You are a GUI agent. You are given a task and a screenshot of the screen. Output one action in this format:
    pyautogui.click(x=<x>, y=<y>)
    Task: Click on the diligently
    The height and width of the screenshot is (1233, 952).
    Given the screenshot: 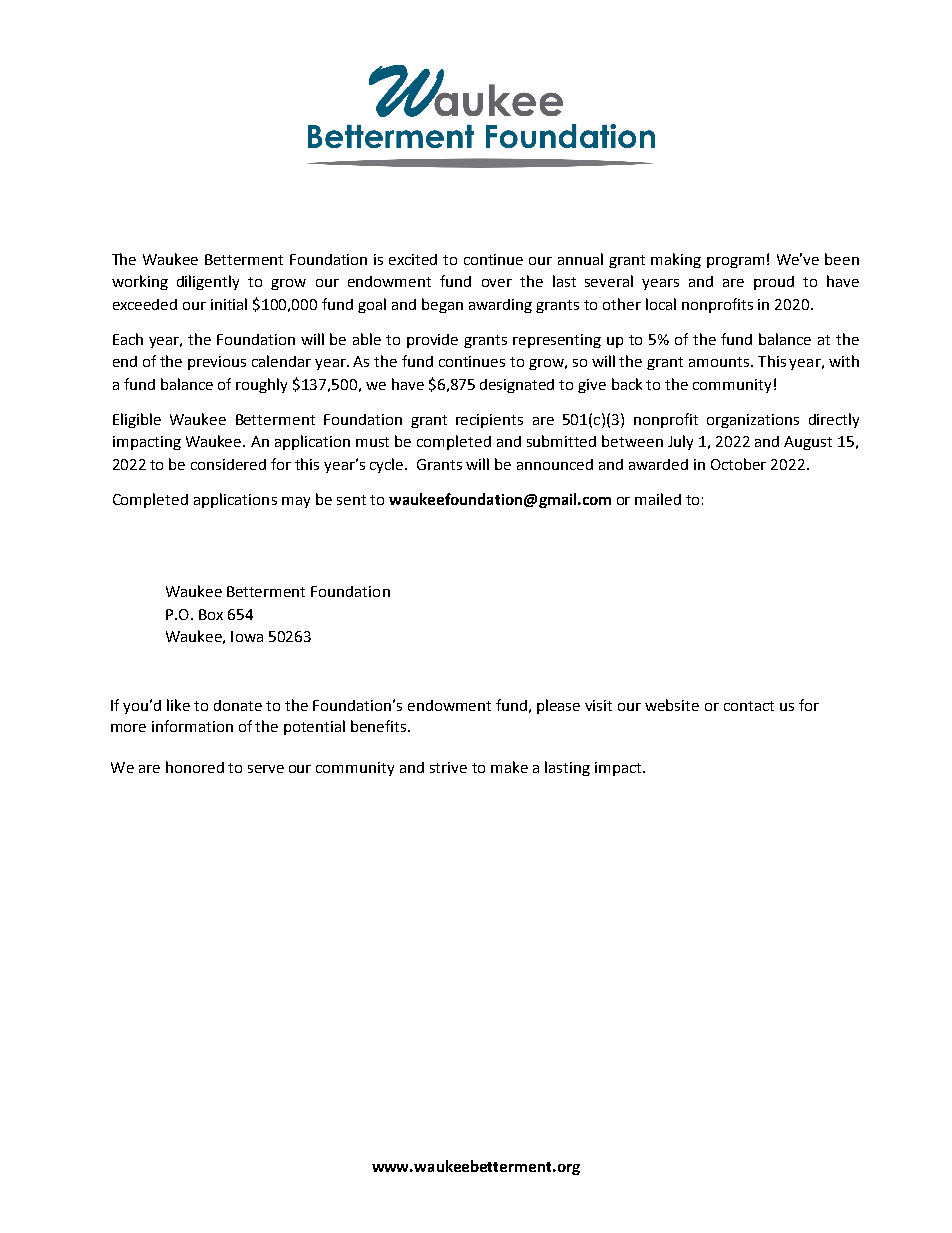 What is the action you would take?
    pyautogui.click(x=208, y=282)
